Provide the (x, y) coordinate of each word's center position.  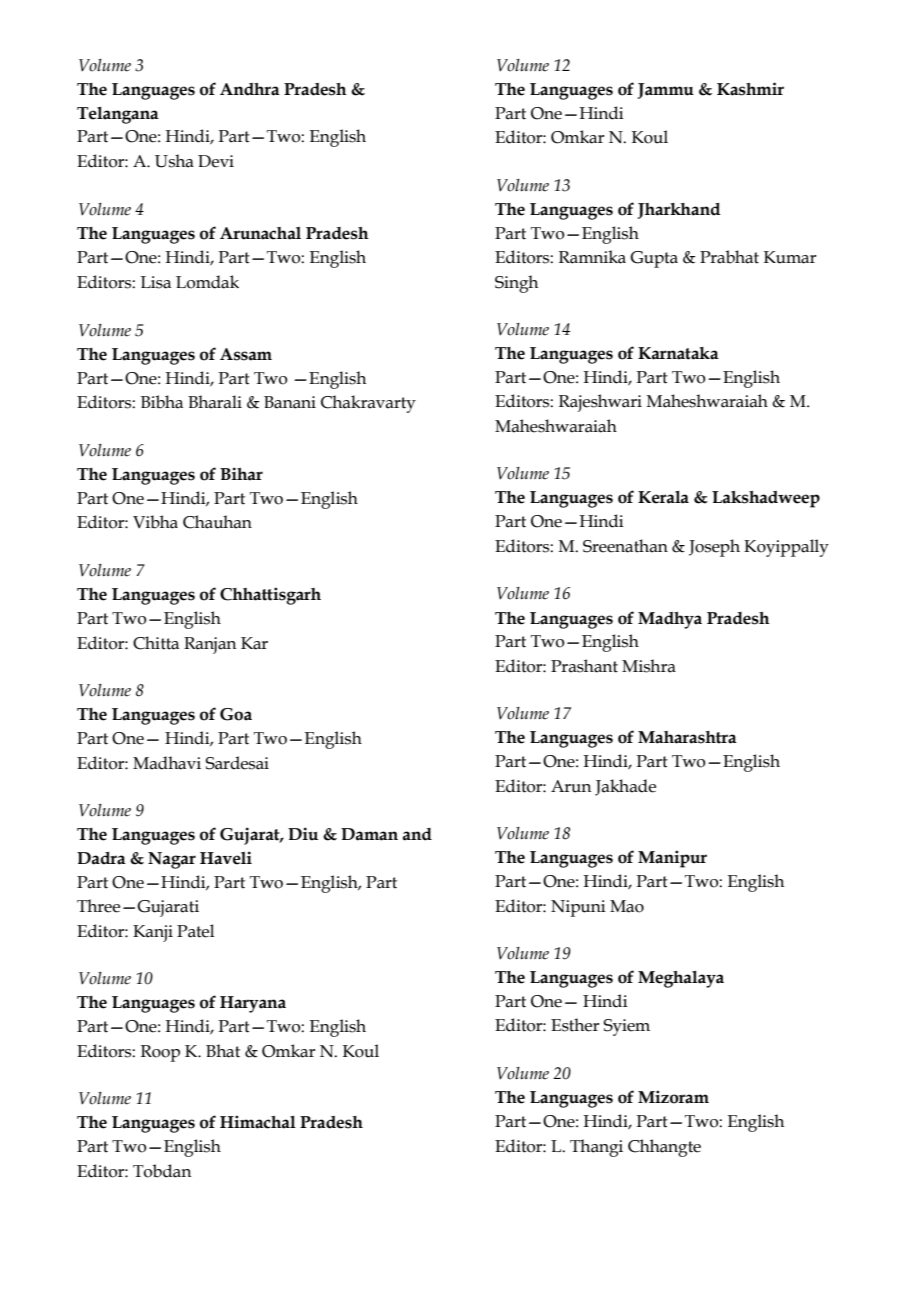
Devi (216, 161)
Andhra (250, 89)
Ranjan (210, 645)
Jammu (666, 91)
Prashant (584, 666)
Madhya (670, 620)
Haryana (253, 1004)
